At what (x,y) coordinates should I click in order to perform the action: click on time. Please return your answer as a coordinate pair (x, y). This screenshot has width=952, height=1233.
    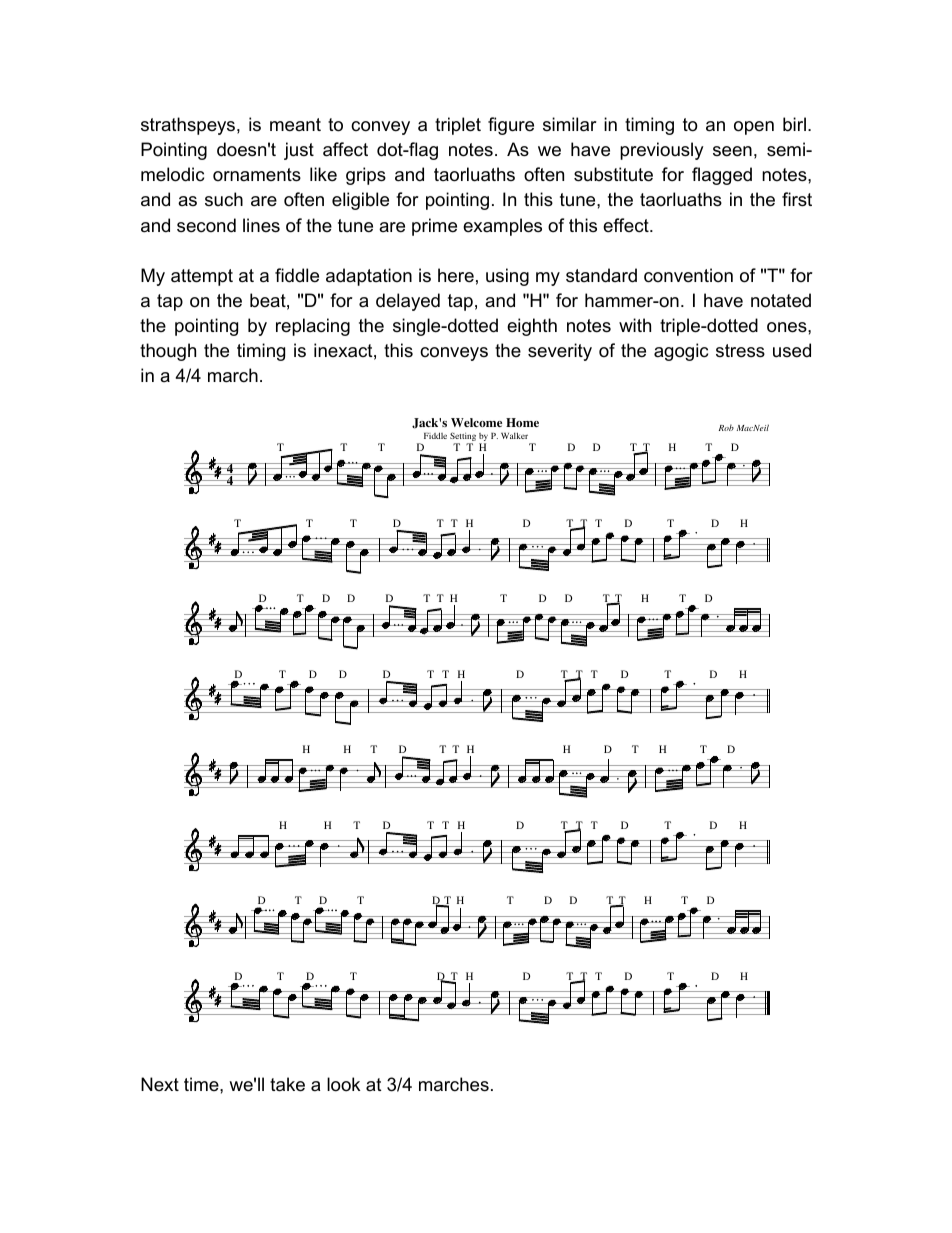
    Looking at the image, I should click on (202, 1084).
